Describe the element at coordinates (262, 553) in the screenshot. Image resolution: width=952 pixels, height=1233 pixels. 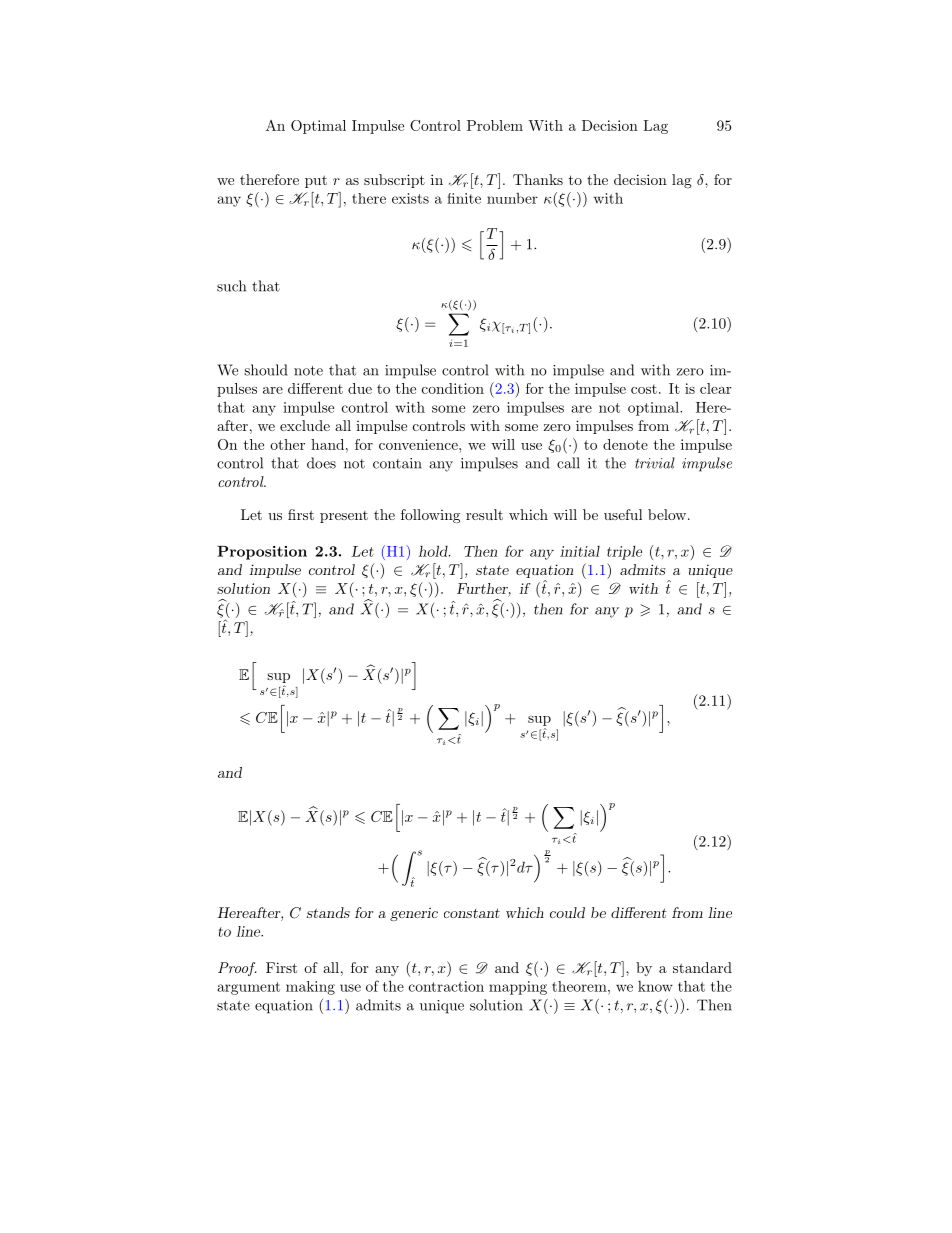
I see `Proposition` at that location.
